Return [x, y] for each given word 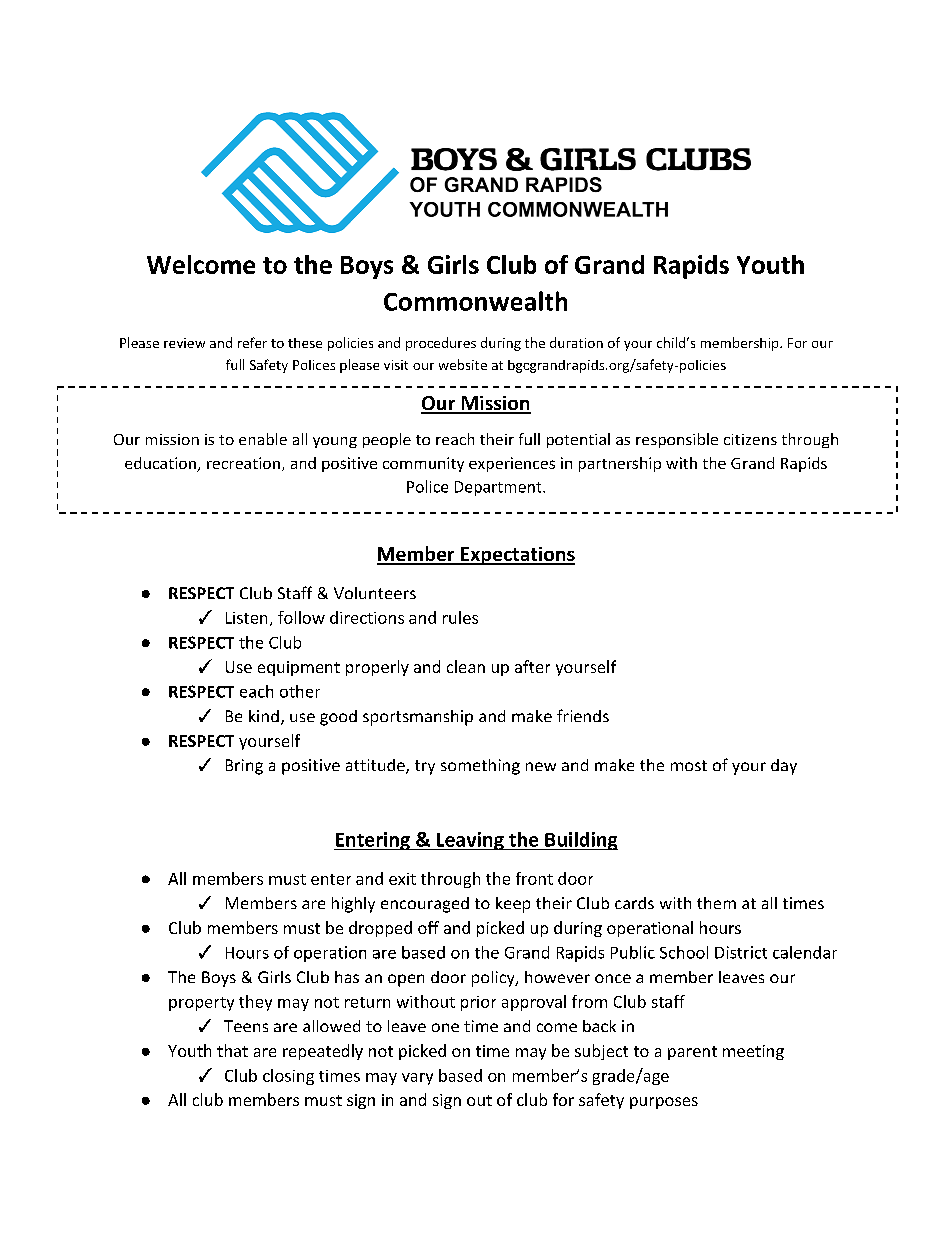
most [689, 765]
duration [576, 342]
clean [466, 666]
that [232, 1050]
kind [264, 716]
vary [417, 1079]
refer [252, 342]
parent [692, 1053]
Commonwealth [475, 301]
